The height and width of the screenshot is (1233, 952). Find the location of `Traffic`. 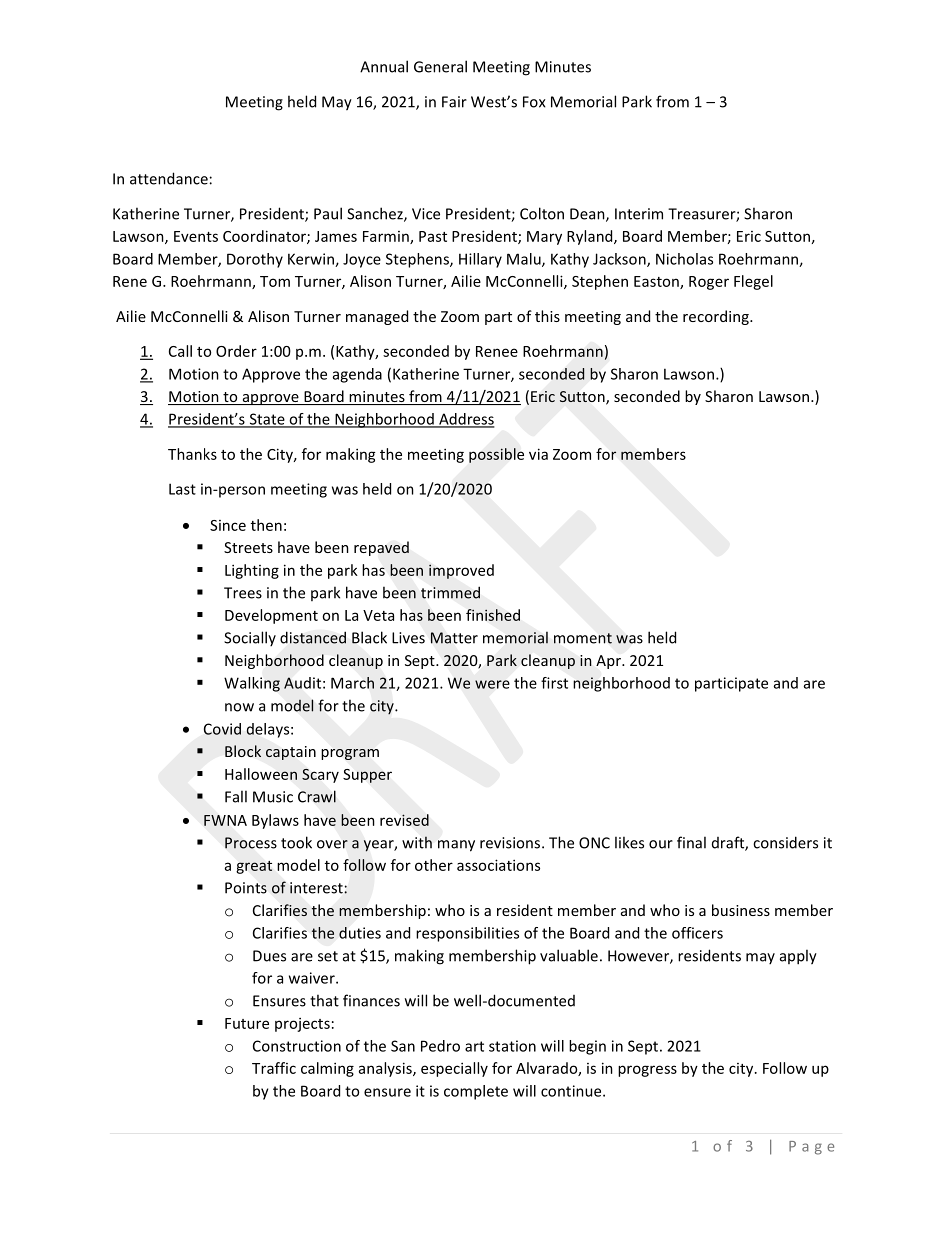

Traffic is located at coordinates (274, 1068).
